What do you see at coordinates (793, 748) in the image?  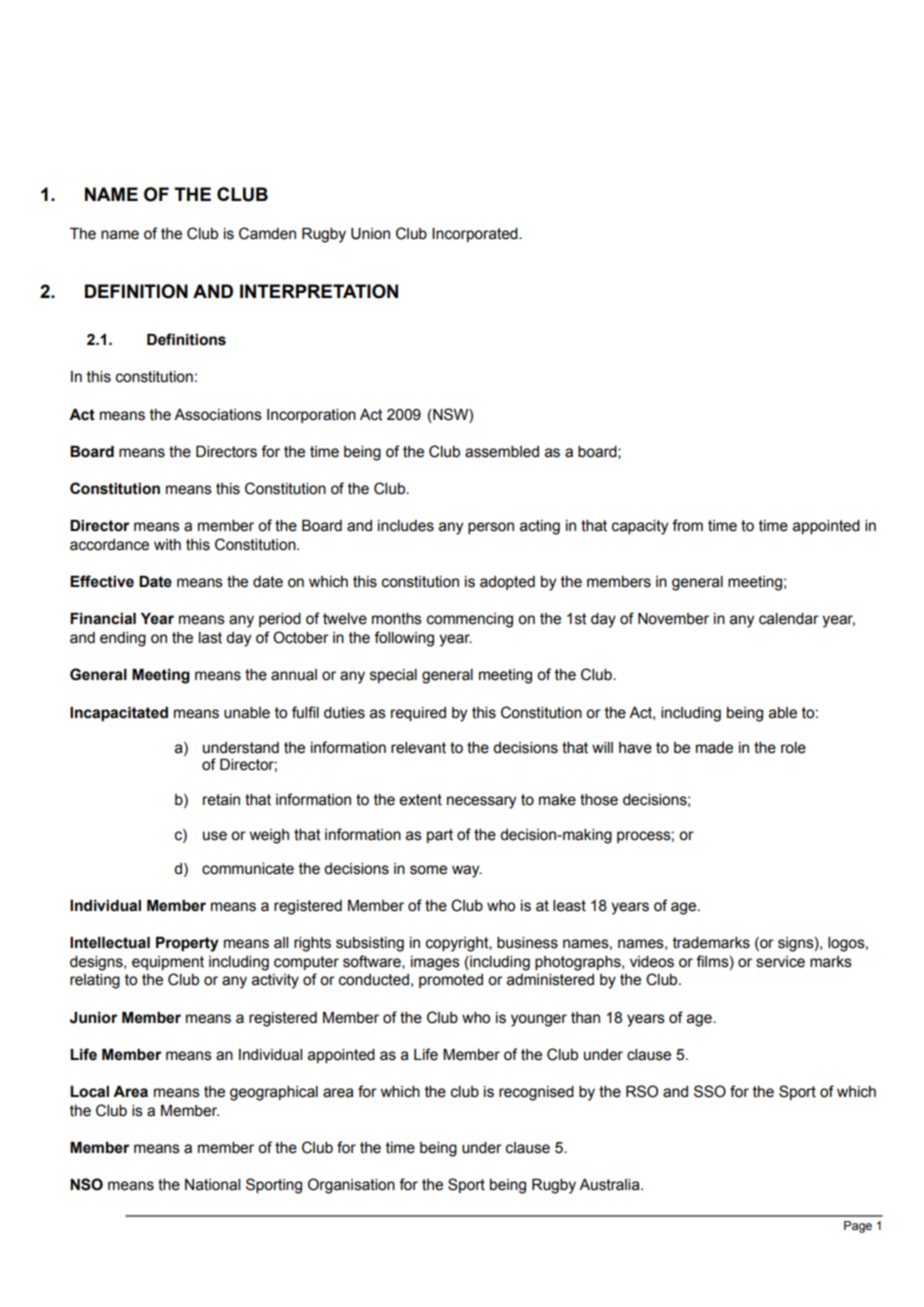 I see `role` at bounding box center [793, 748].
